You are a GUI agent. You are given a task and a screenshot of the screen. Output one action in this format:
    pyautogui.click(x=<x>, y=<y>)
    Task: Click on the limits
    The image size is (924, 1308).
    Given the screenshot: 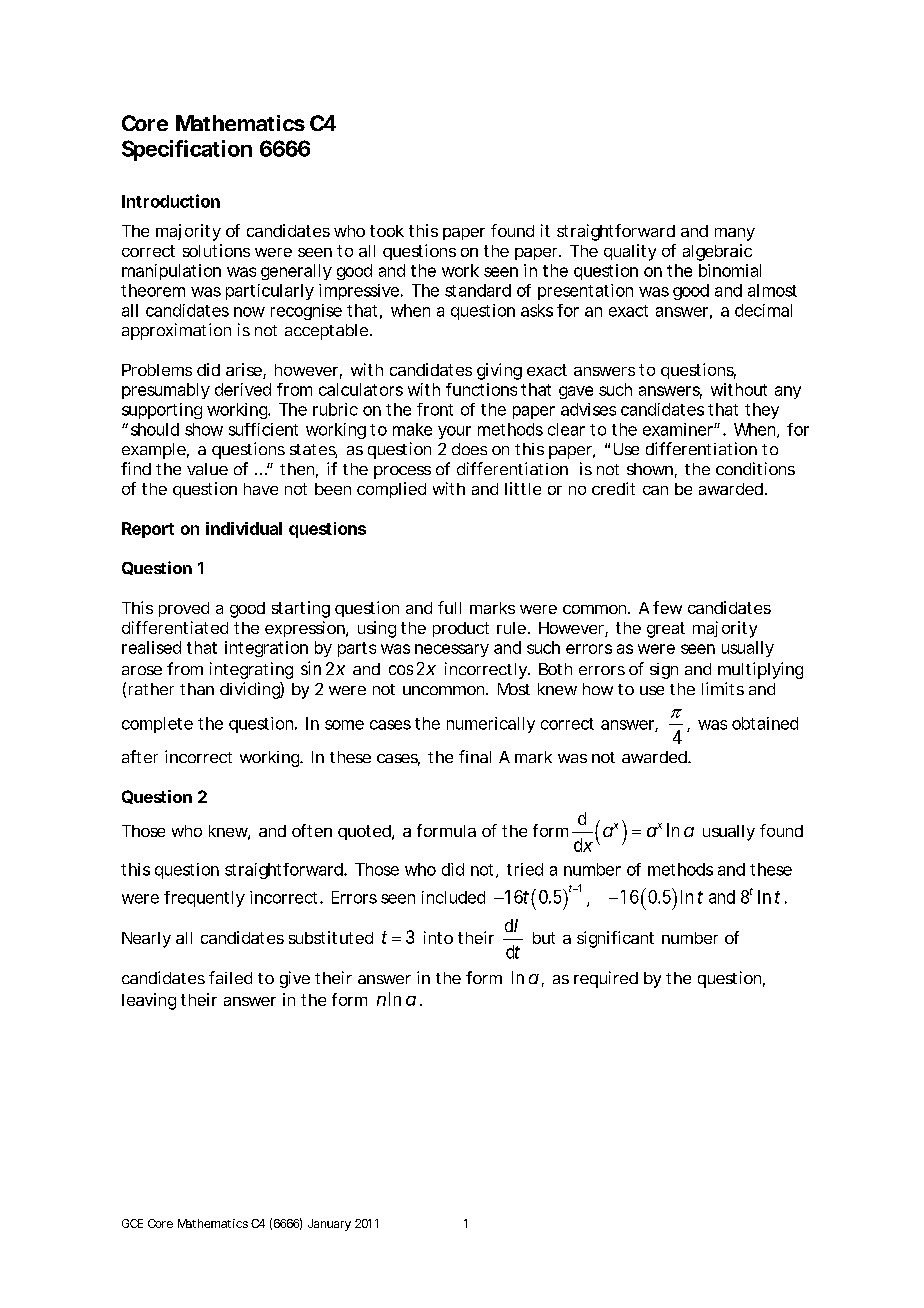 What is the action you would take?
    pyautogui.click(x=723, y=688)
